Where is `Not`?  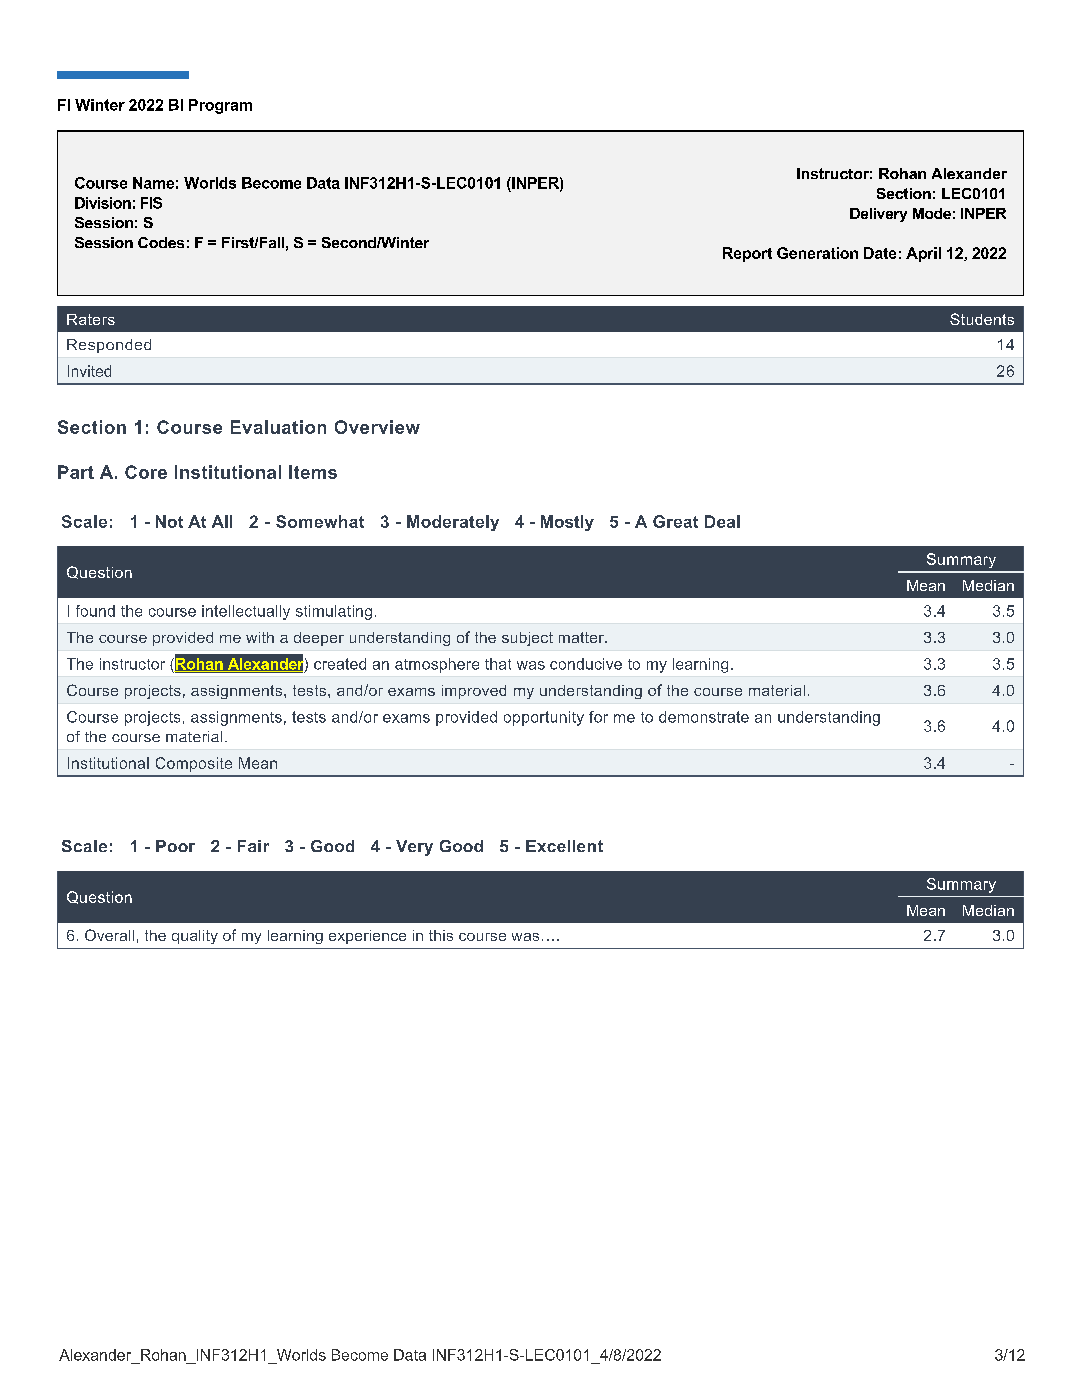 Not is located at coordinates (169, 521).
